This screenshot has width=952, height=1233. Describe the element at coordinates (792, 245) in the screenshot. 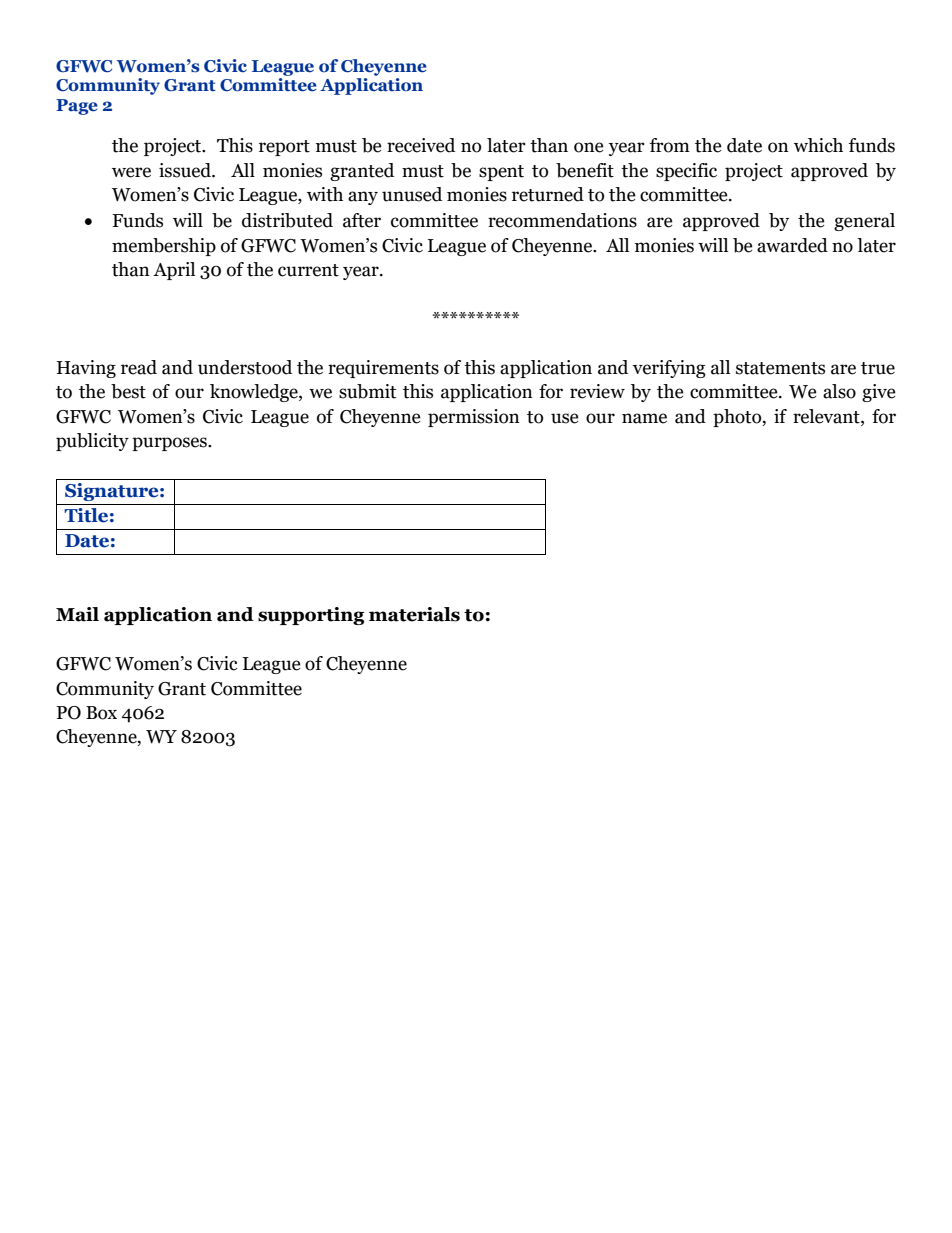

I see `awarded` at that location.
